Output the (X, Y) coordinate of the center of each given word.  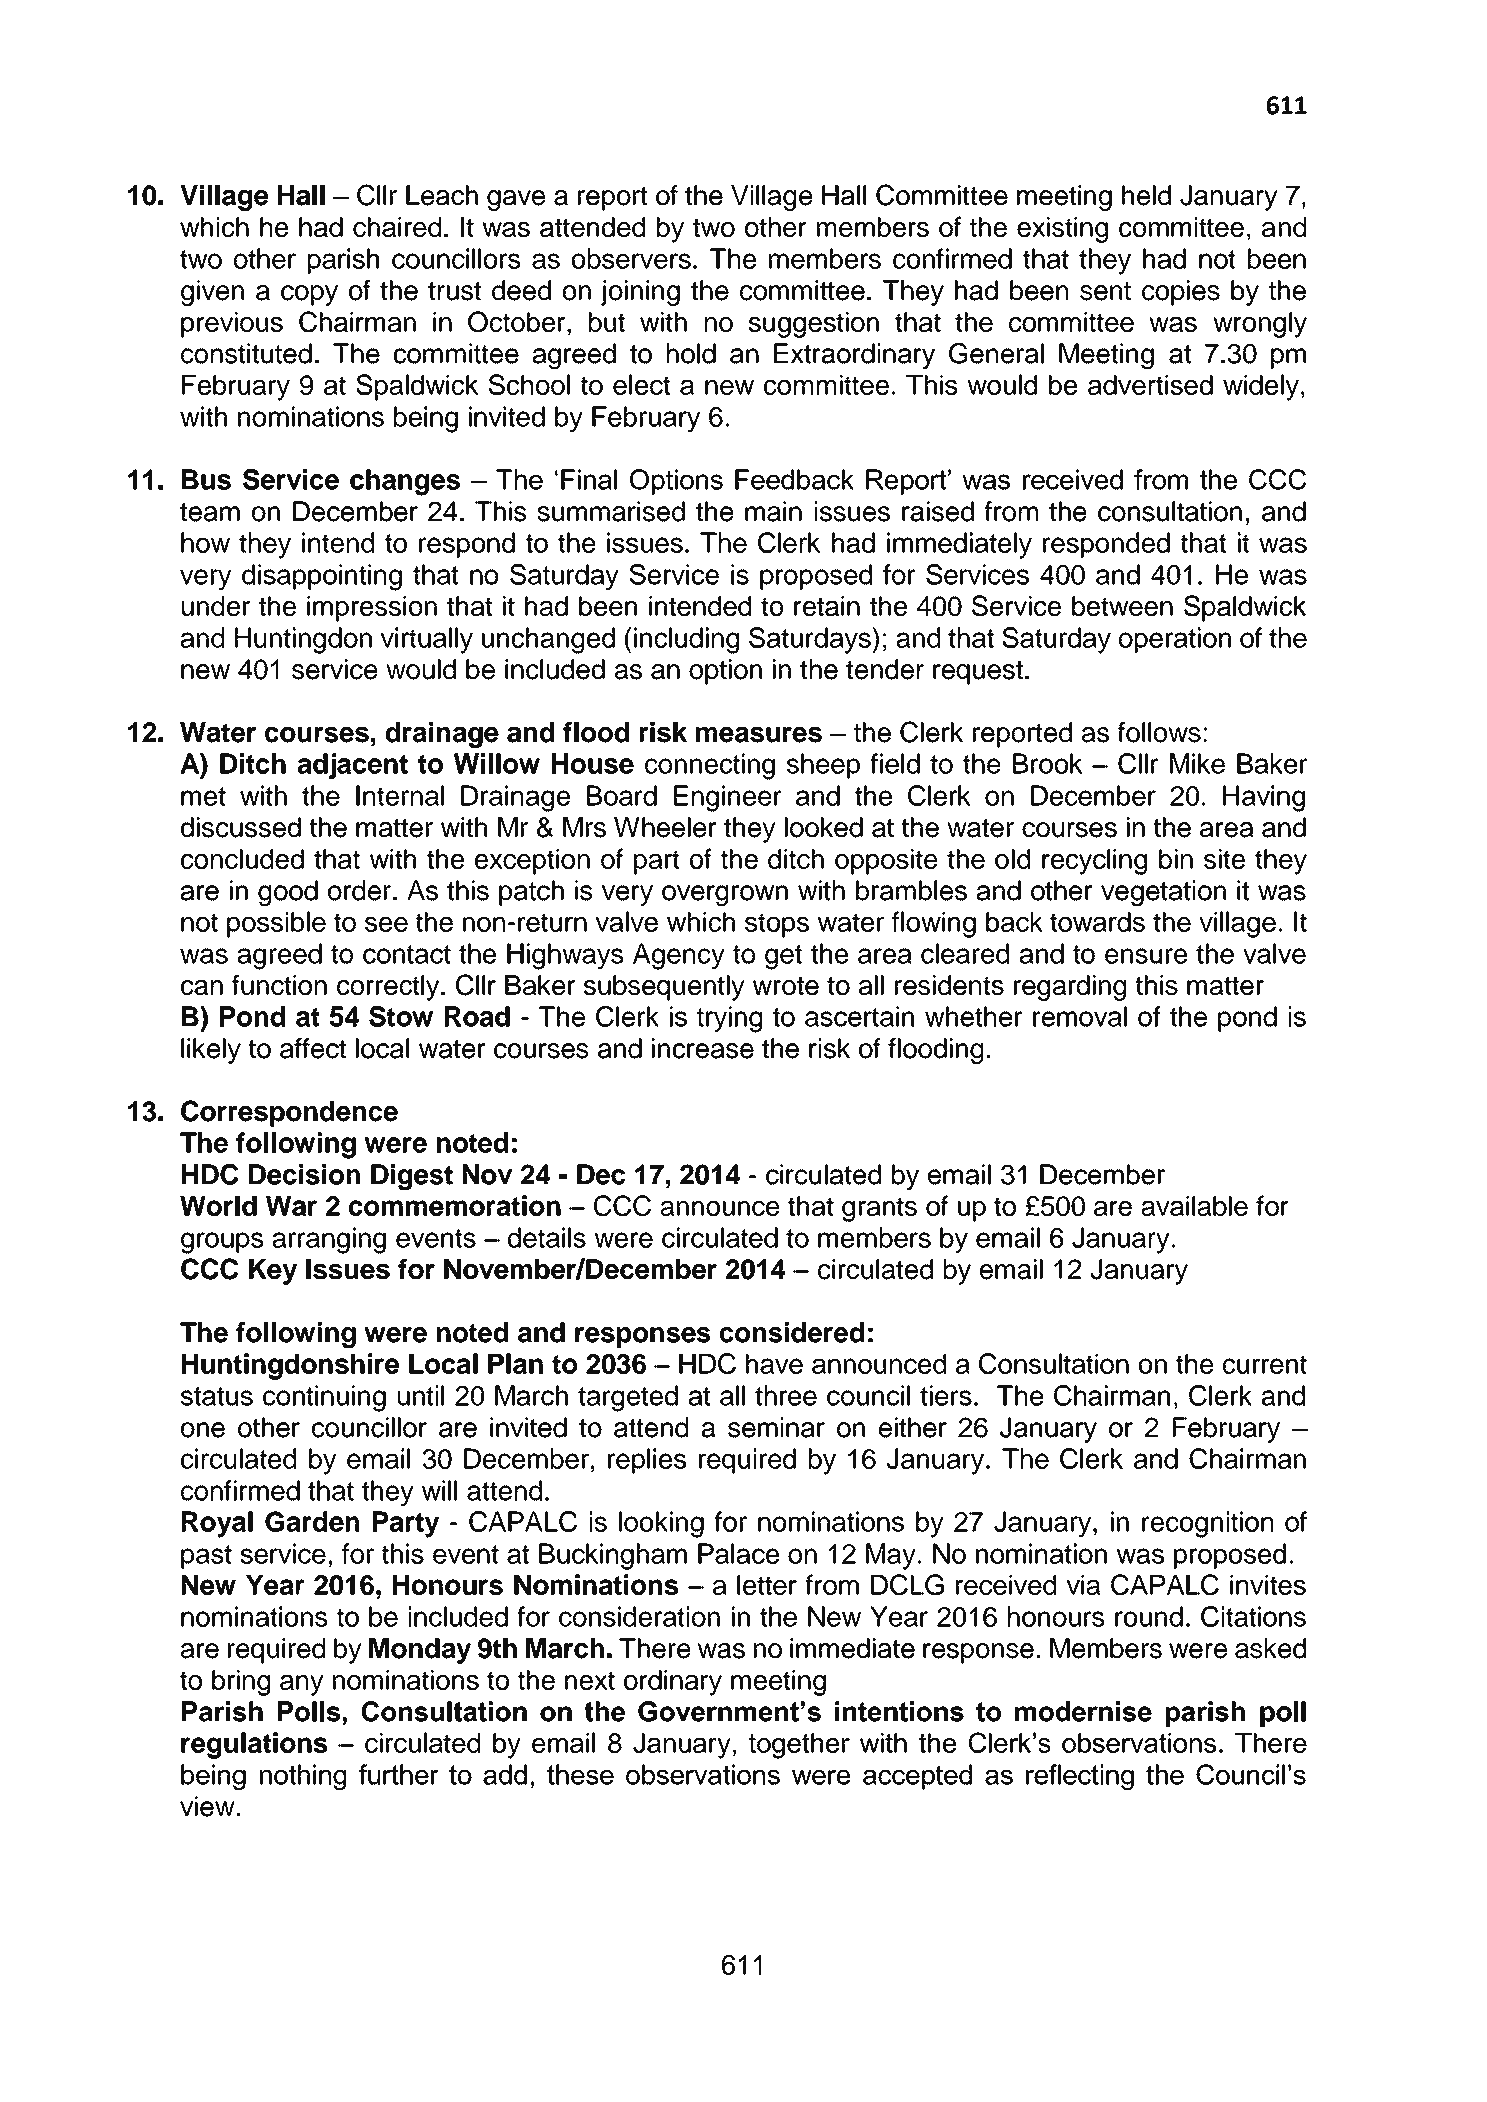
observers (631, 258)
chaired (397, 227)
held (1146, 195)
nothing (303, 1777)
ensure (1146, 956)
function (279, 984)
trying (729, 1019)
